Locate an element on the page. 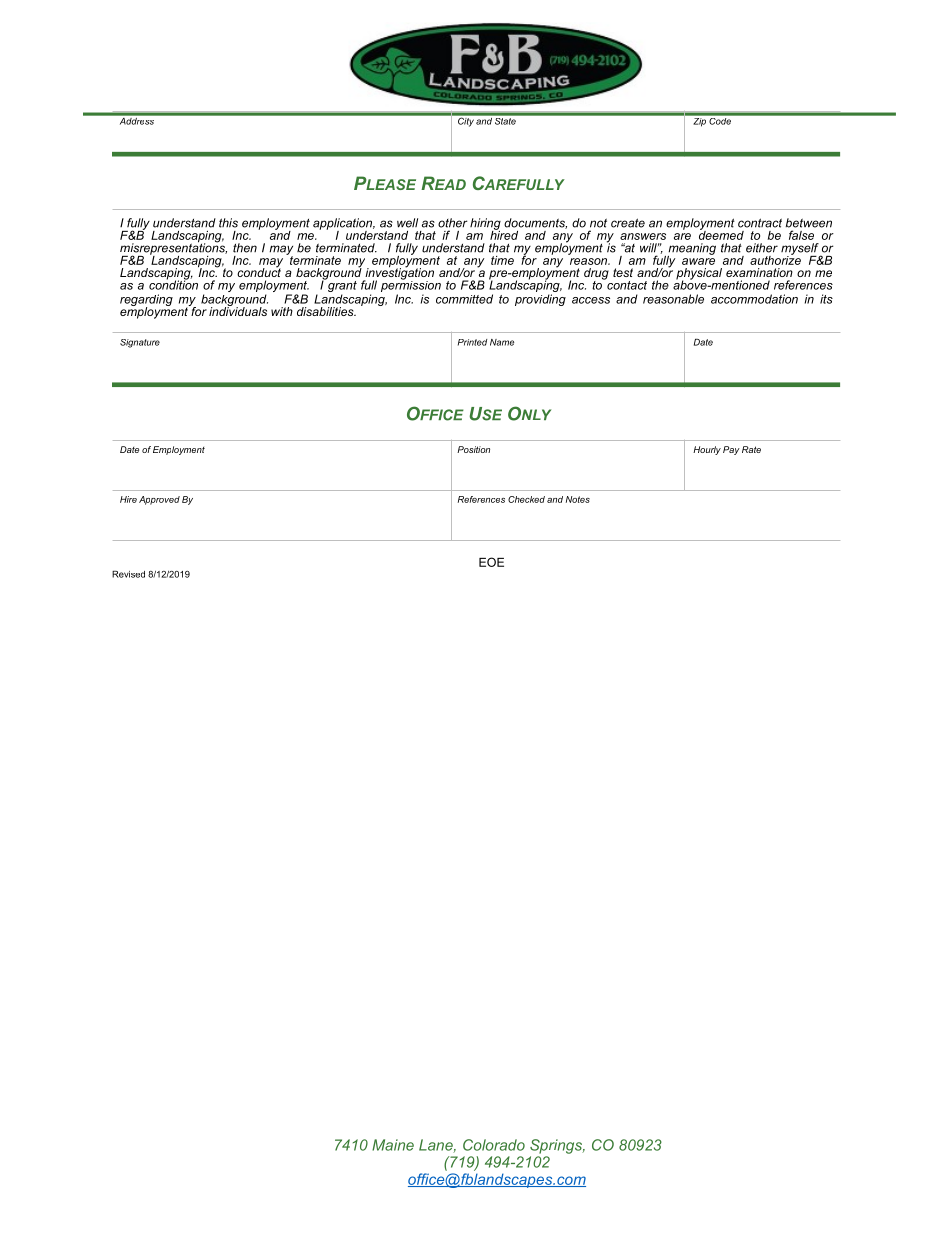 The image size is (952, 1233). Colorado is located at coordinates (494, 1145).
